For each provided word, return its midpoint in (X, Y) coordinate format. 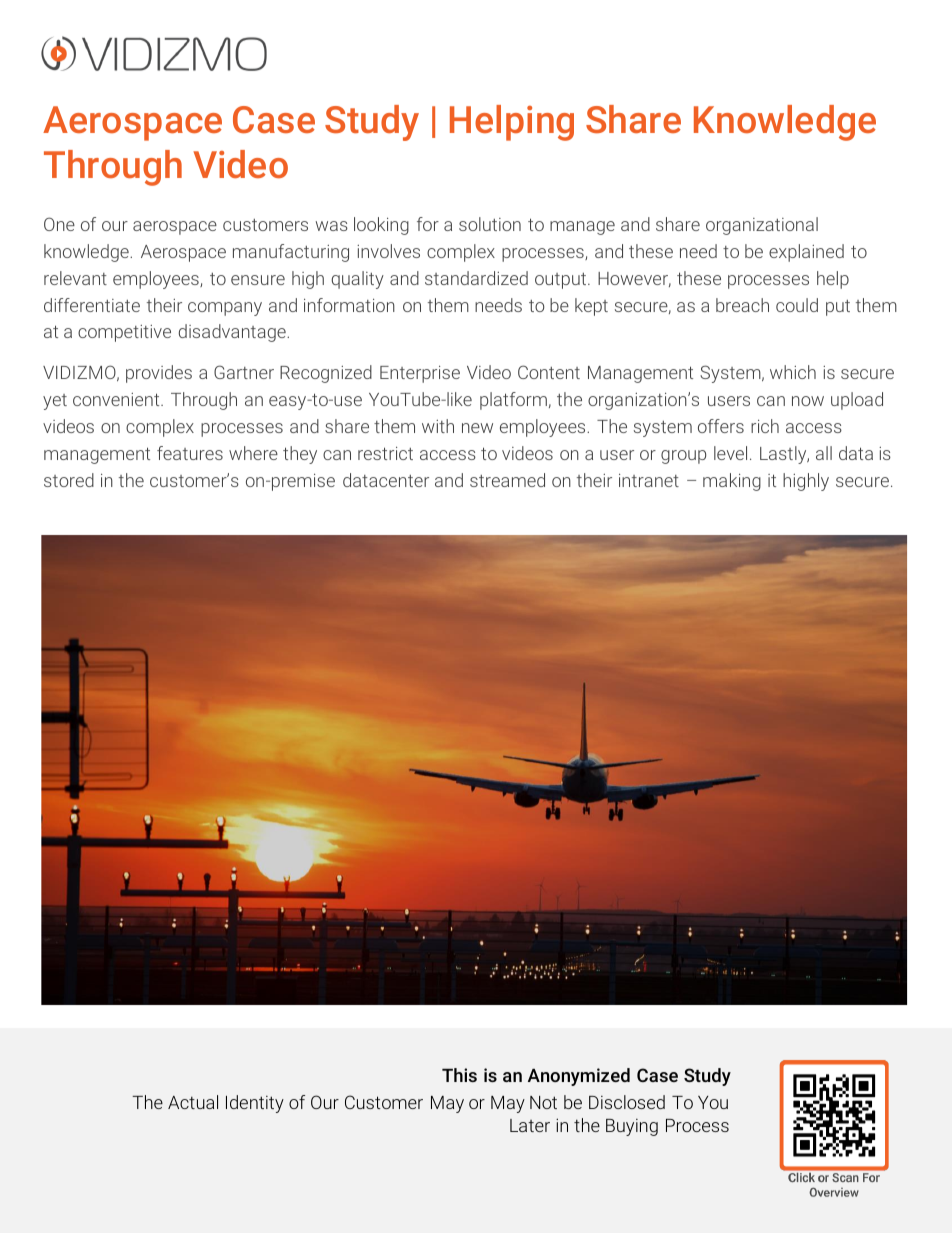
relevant (75, 278)
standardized (476, 278)
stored (69, 480)
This (459, 1075)
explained (806, 253)
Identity (255, 1104)
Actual (193, 1102)
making (732, 482)
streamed (507, 480)
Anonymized (579, 1077)
